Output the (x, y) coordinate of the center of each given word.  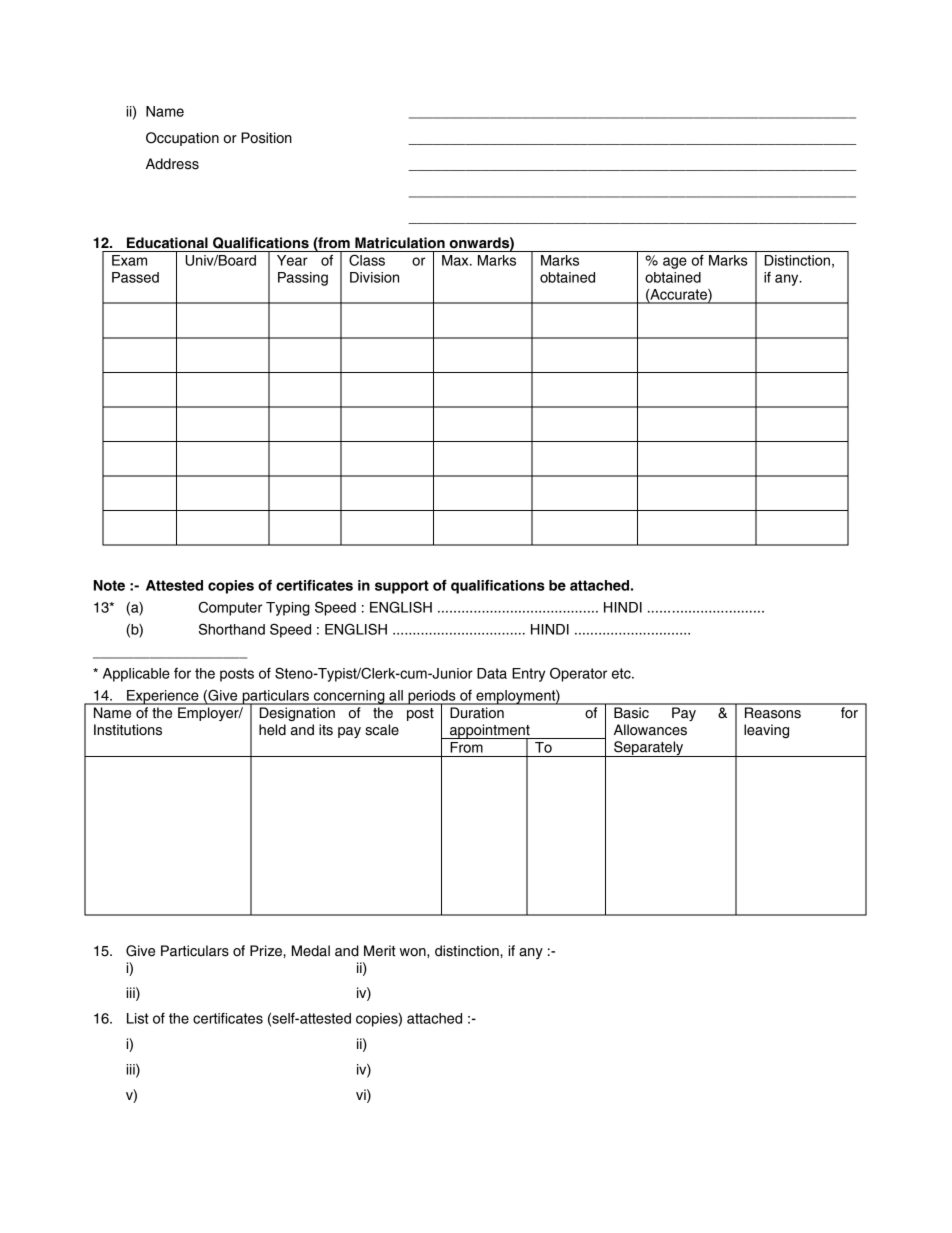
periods (432, 698)
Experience (162, 697)
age (675, 263)
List (138, 1018)
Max (456, 260)
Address (172, 164)
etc (622, 673)
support (402, 587)
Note (109, 585)
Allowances (650, 730)
